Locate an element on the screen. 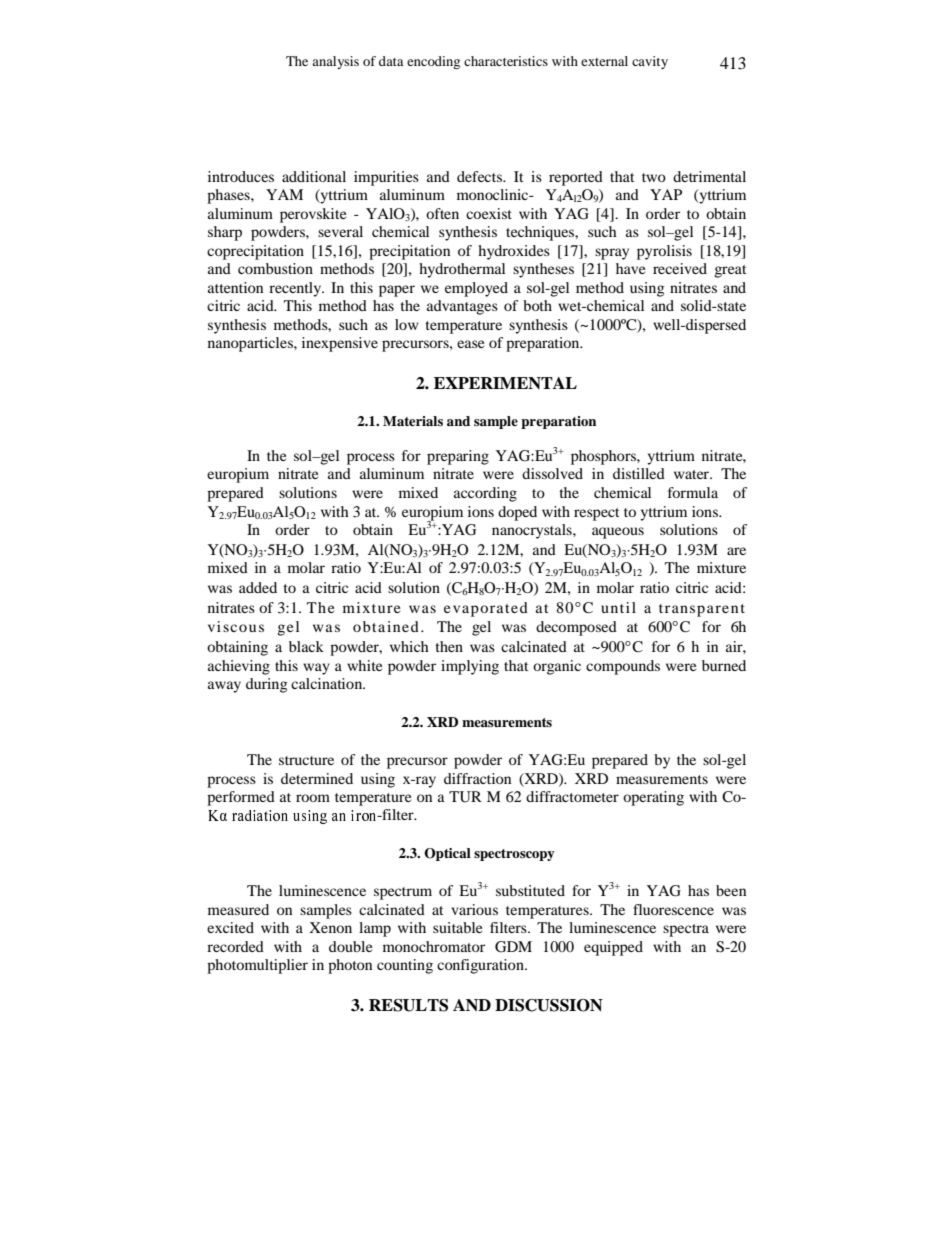 The height and width of the screenshot is (1233, 952). characteristics is located at coordinates (506, 61).
